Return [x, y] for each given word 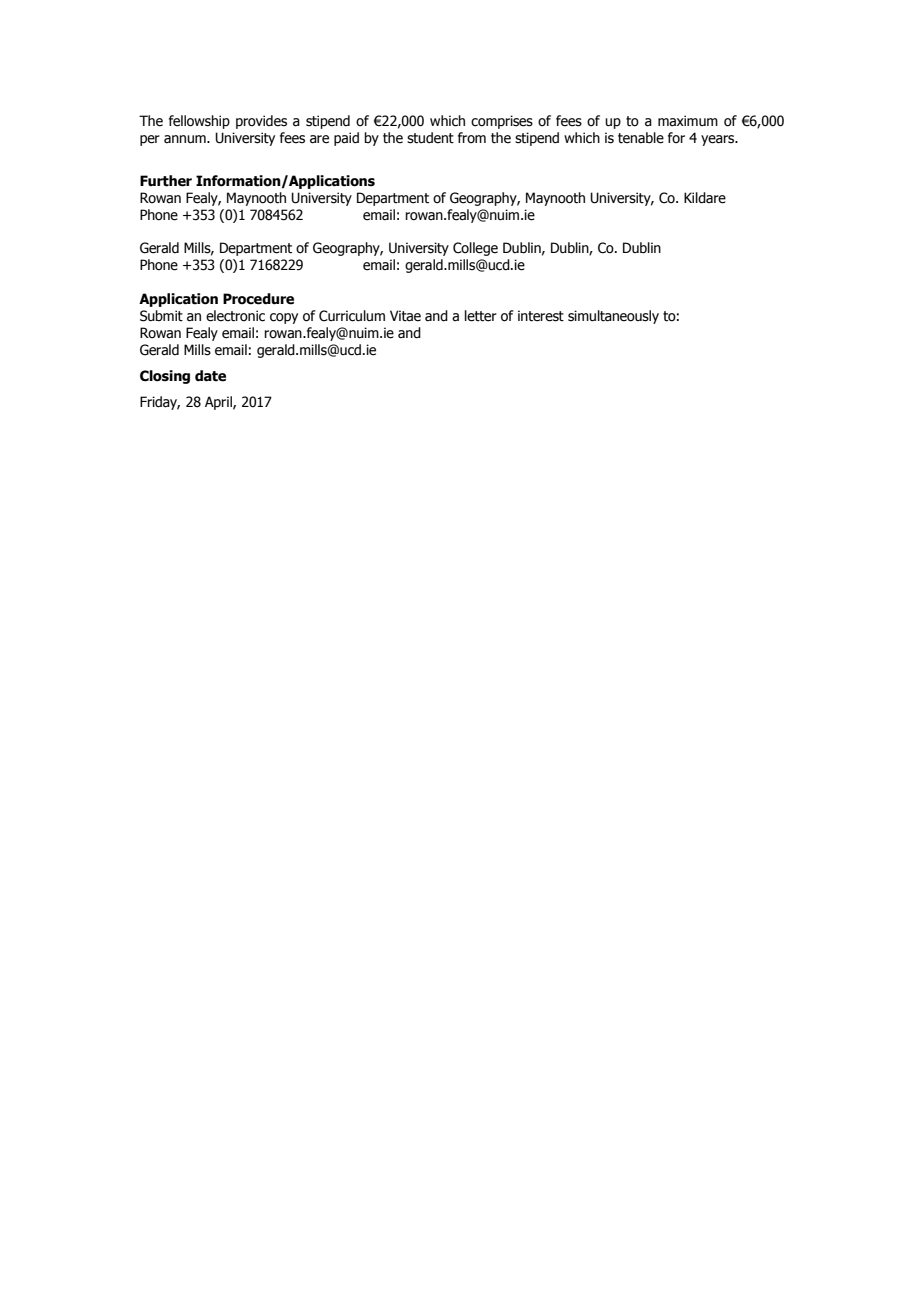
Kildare [705, 198]
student [430, 138]
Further [166, 181]
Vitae [405, 316]
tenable [641, 138]
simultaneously [613, 317]
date [210, 376]
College [475, 249]
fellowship [199, 122]
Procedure [258, 299]
